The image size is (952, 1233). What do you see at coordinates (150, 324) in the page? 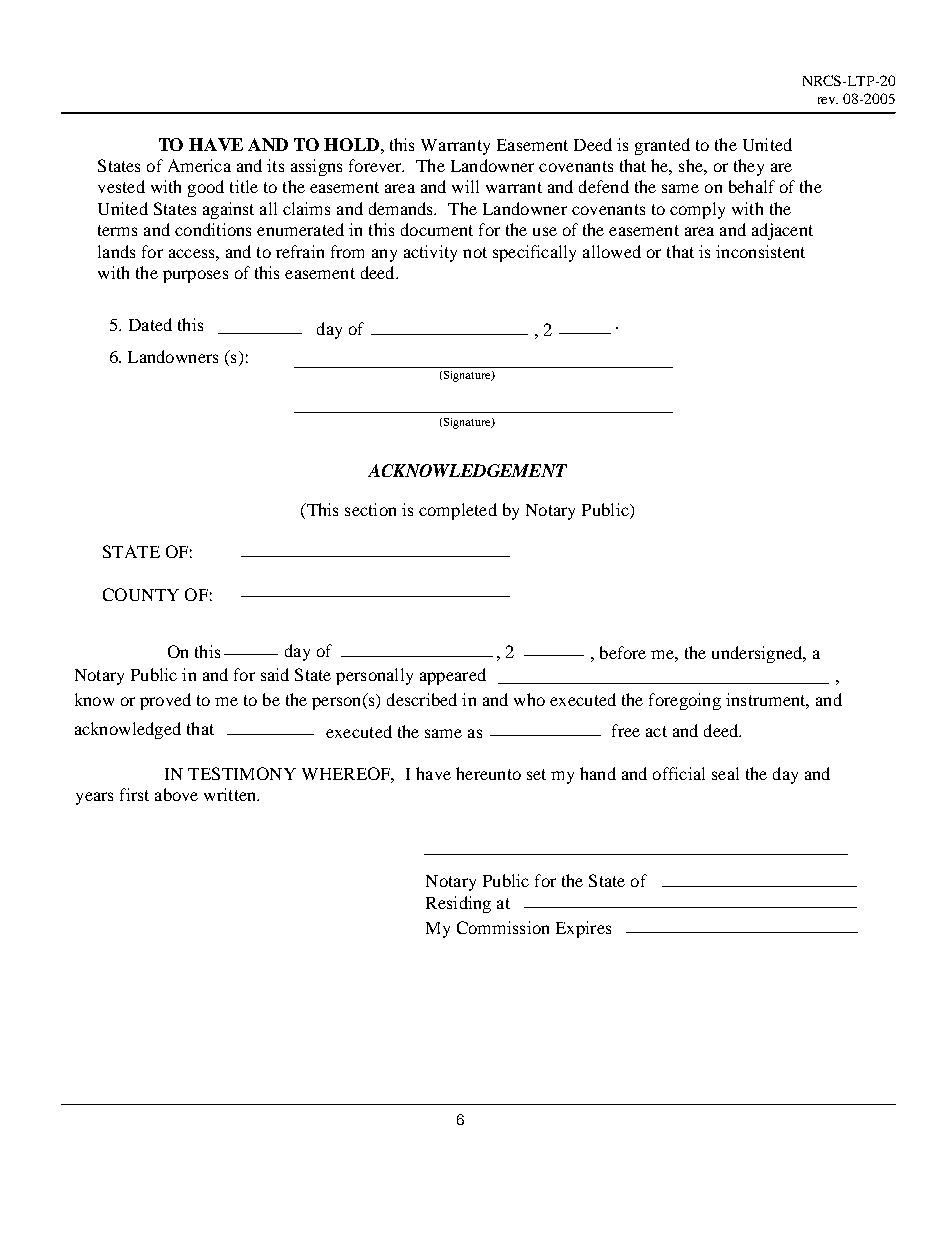
I see `Dated` at bounding box center [150, 324].
